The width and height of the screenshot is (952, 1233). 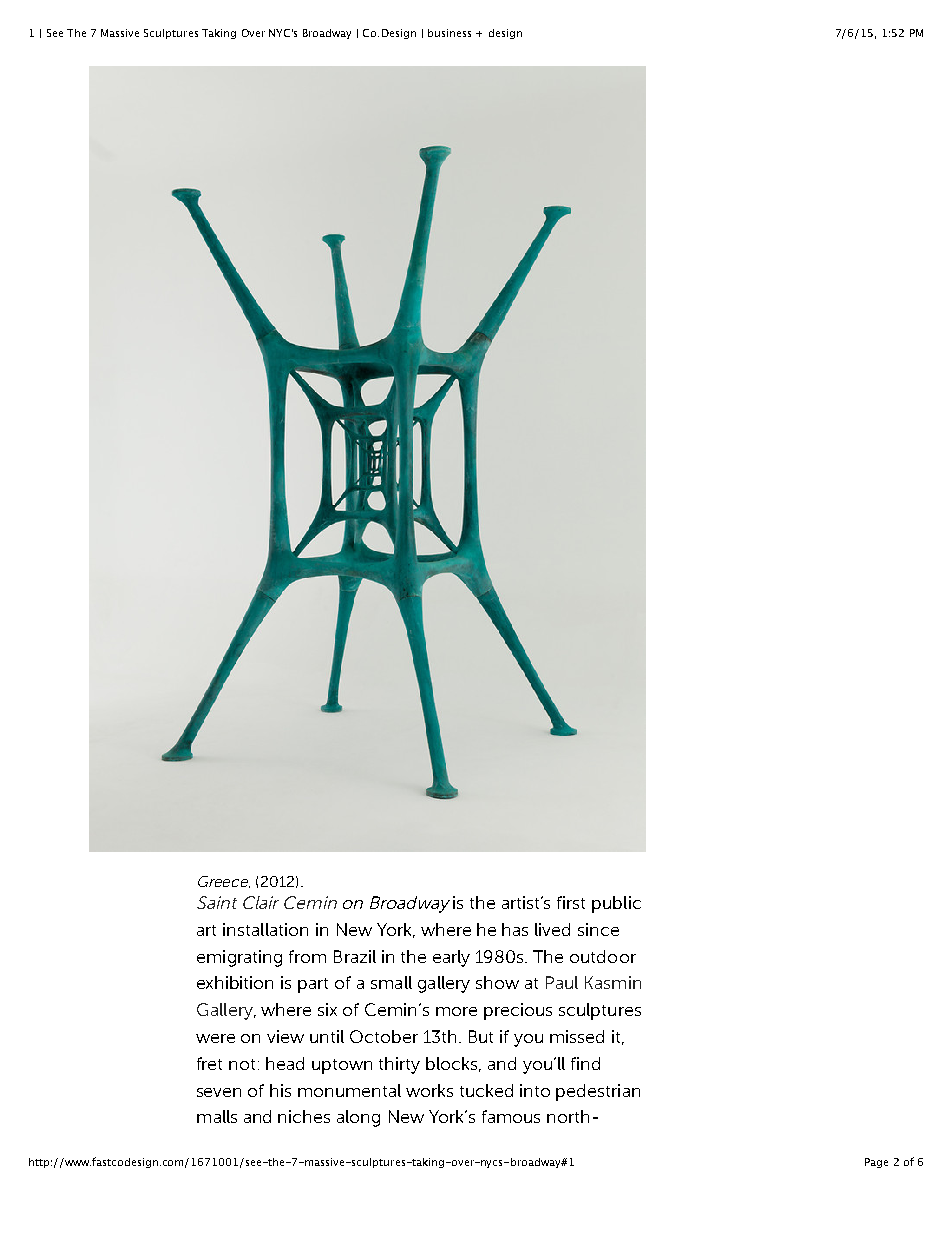 What do you see at coordinates (616, 904) in the screenshot?
I see `public` at bounding box center [616, 904].
